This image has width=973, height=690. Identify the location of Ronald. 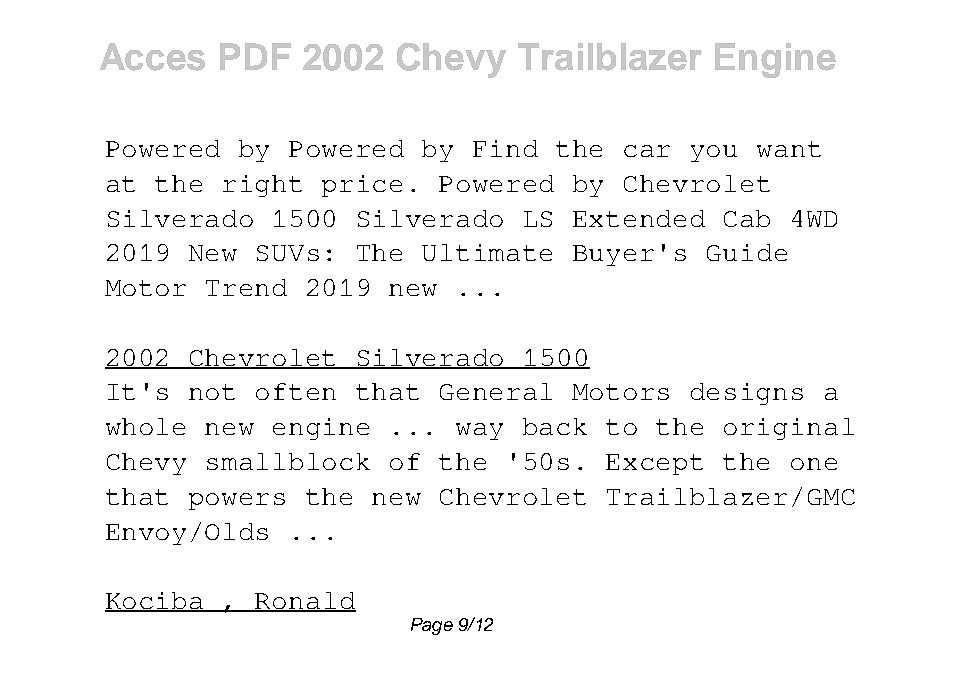
(305, 602).
